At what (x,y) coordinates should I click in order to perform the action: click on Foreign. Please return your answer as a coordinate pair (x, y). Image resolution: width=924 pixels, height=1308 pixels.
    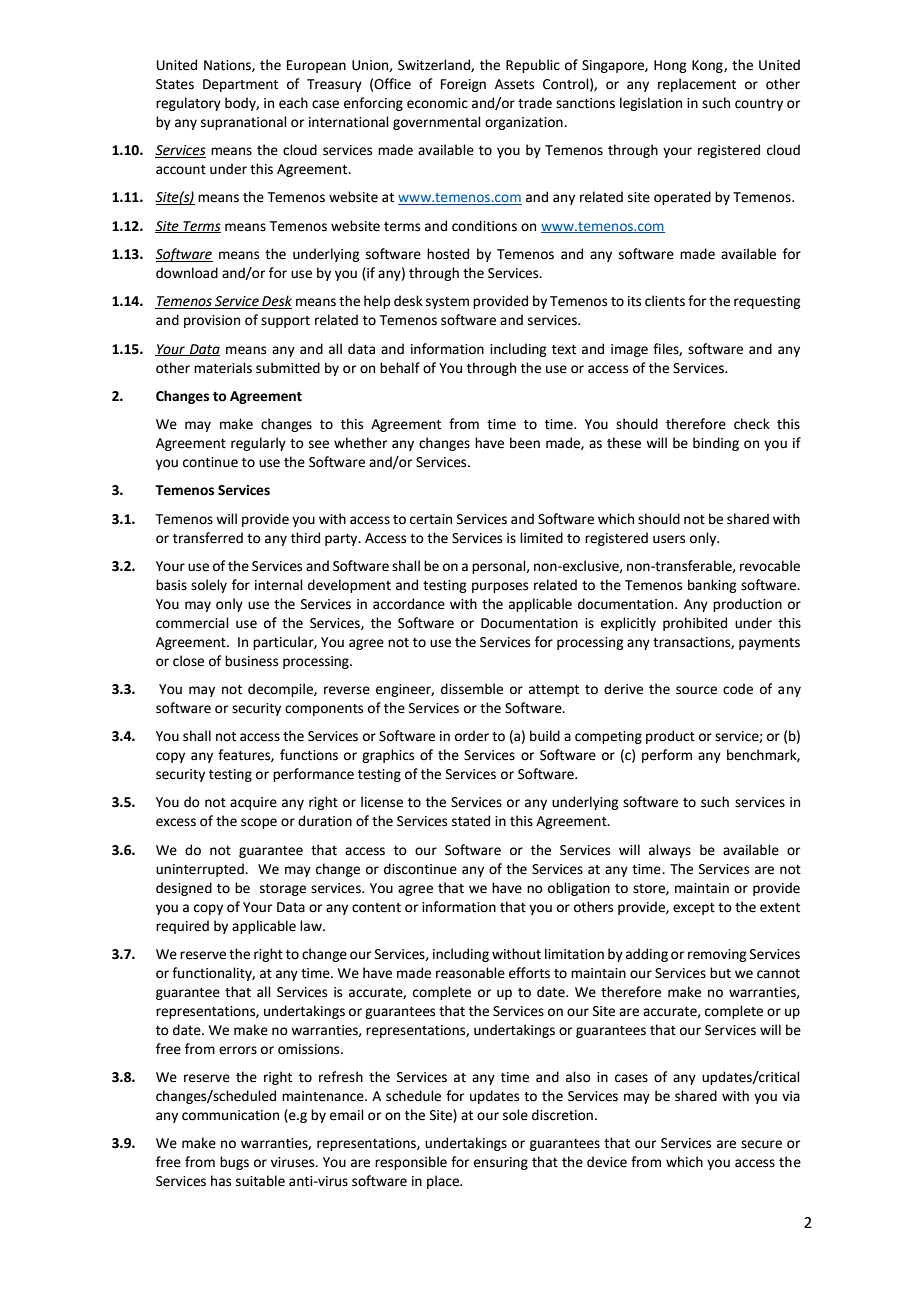
    Looking at the image, I should click on (463, 85).
